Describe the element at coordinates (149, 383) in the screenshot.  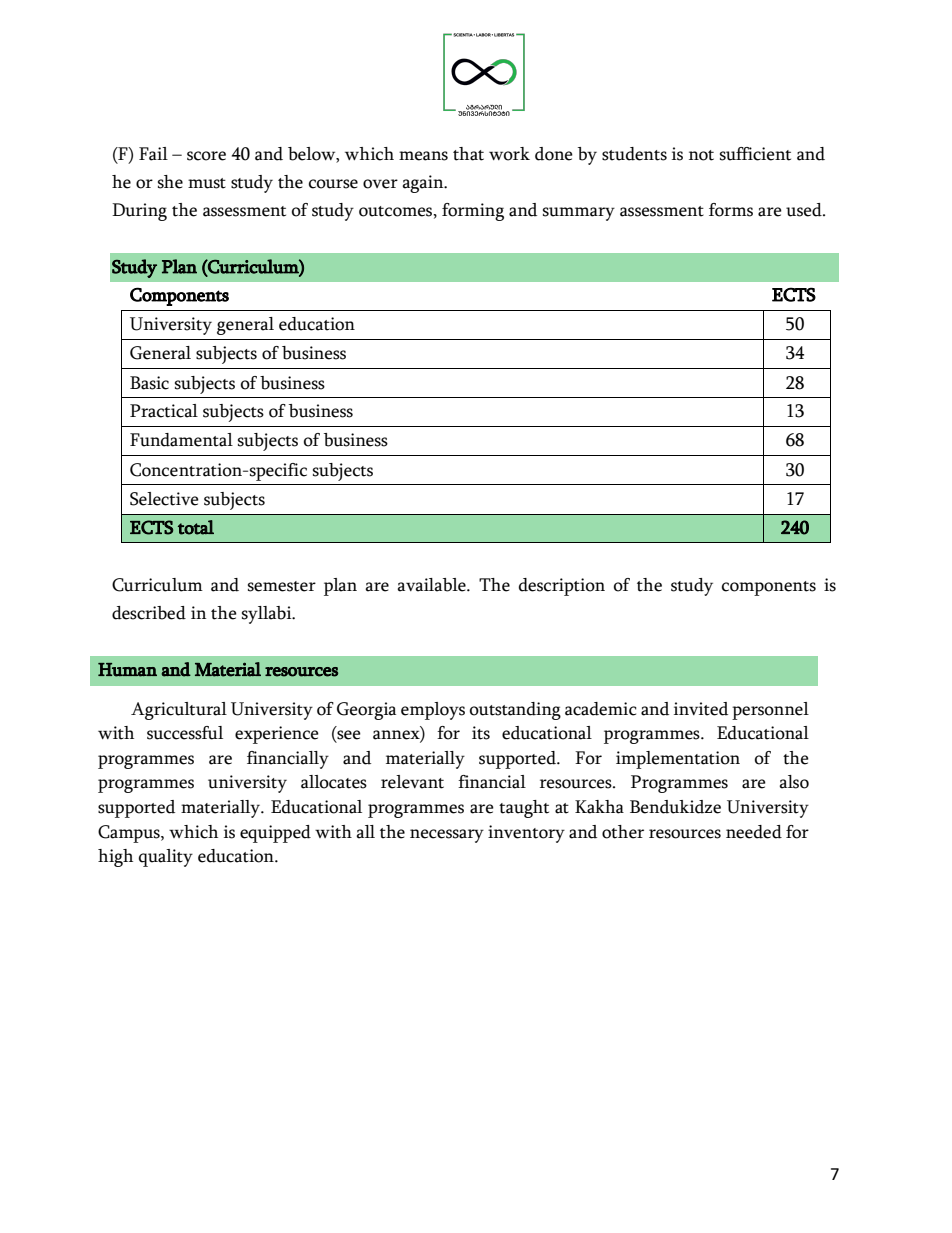
I see `Basic` at that location.
